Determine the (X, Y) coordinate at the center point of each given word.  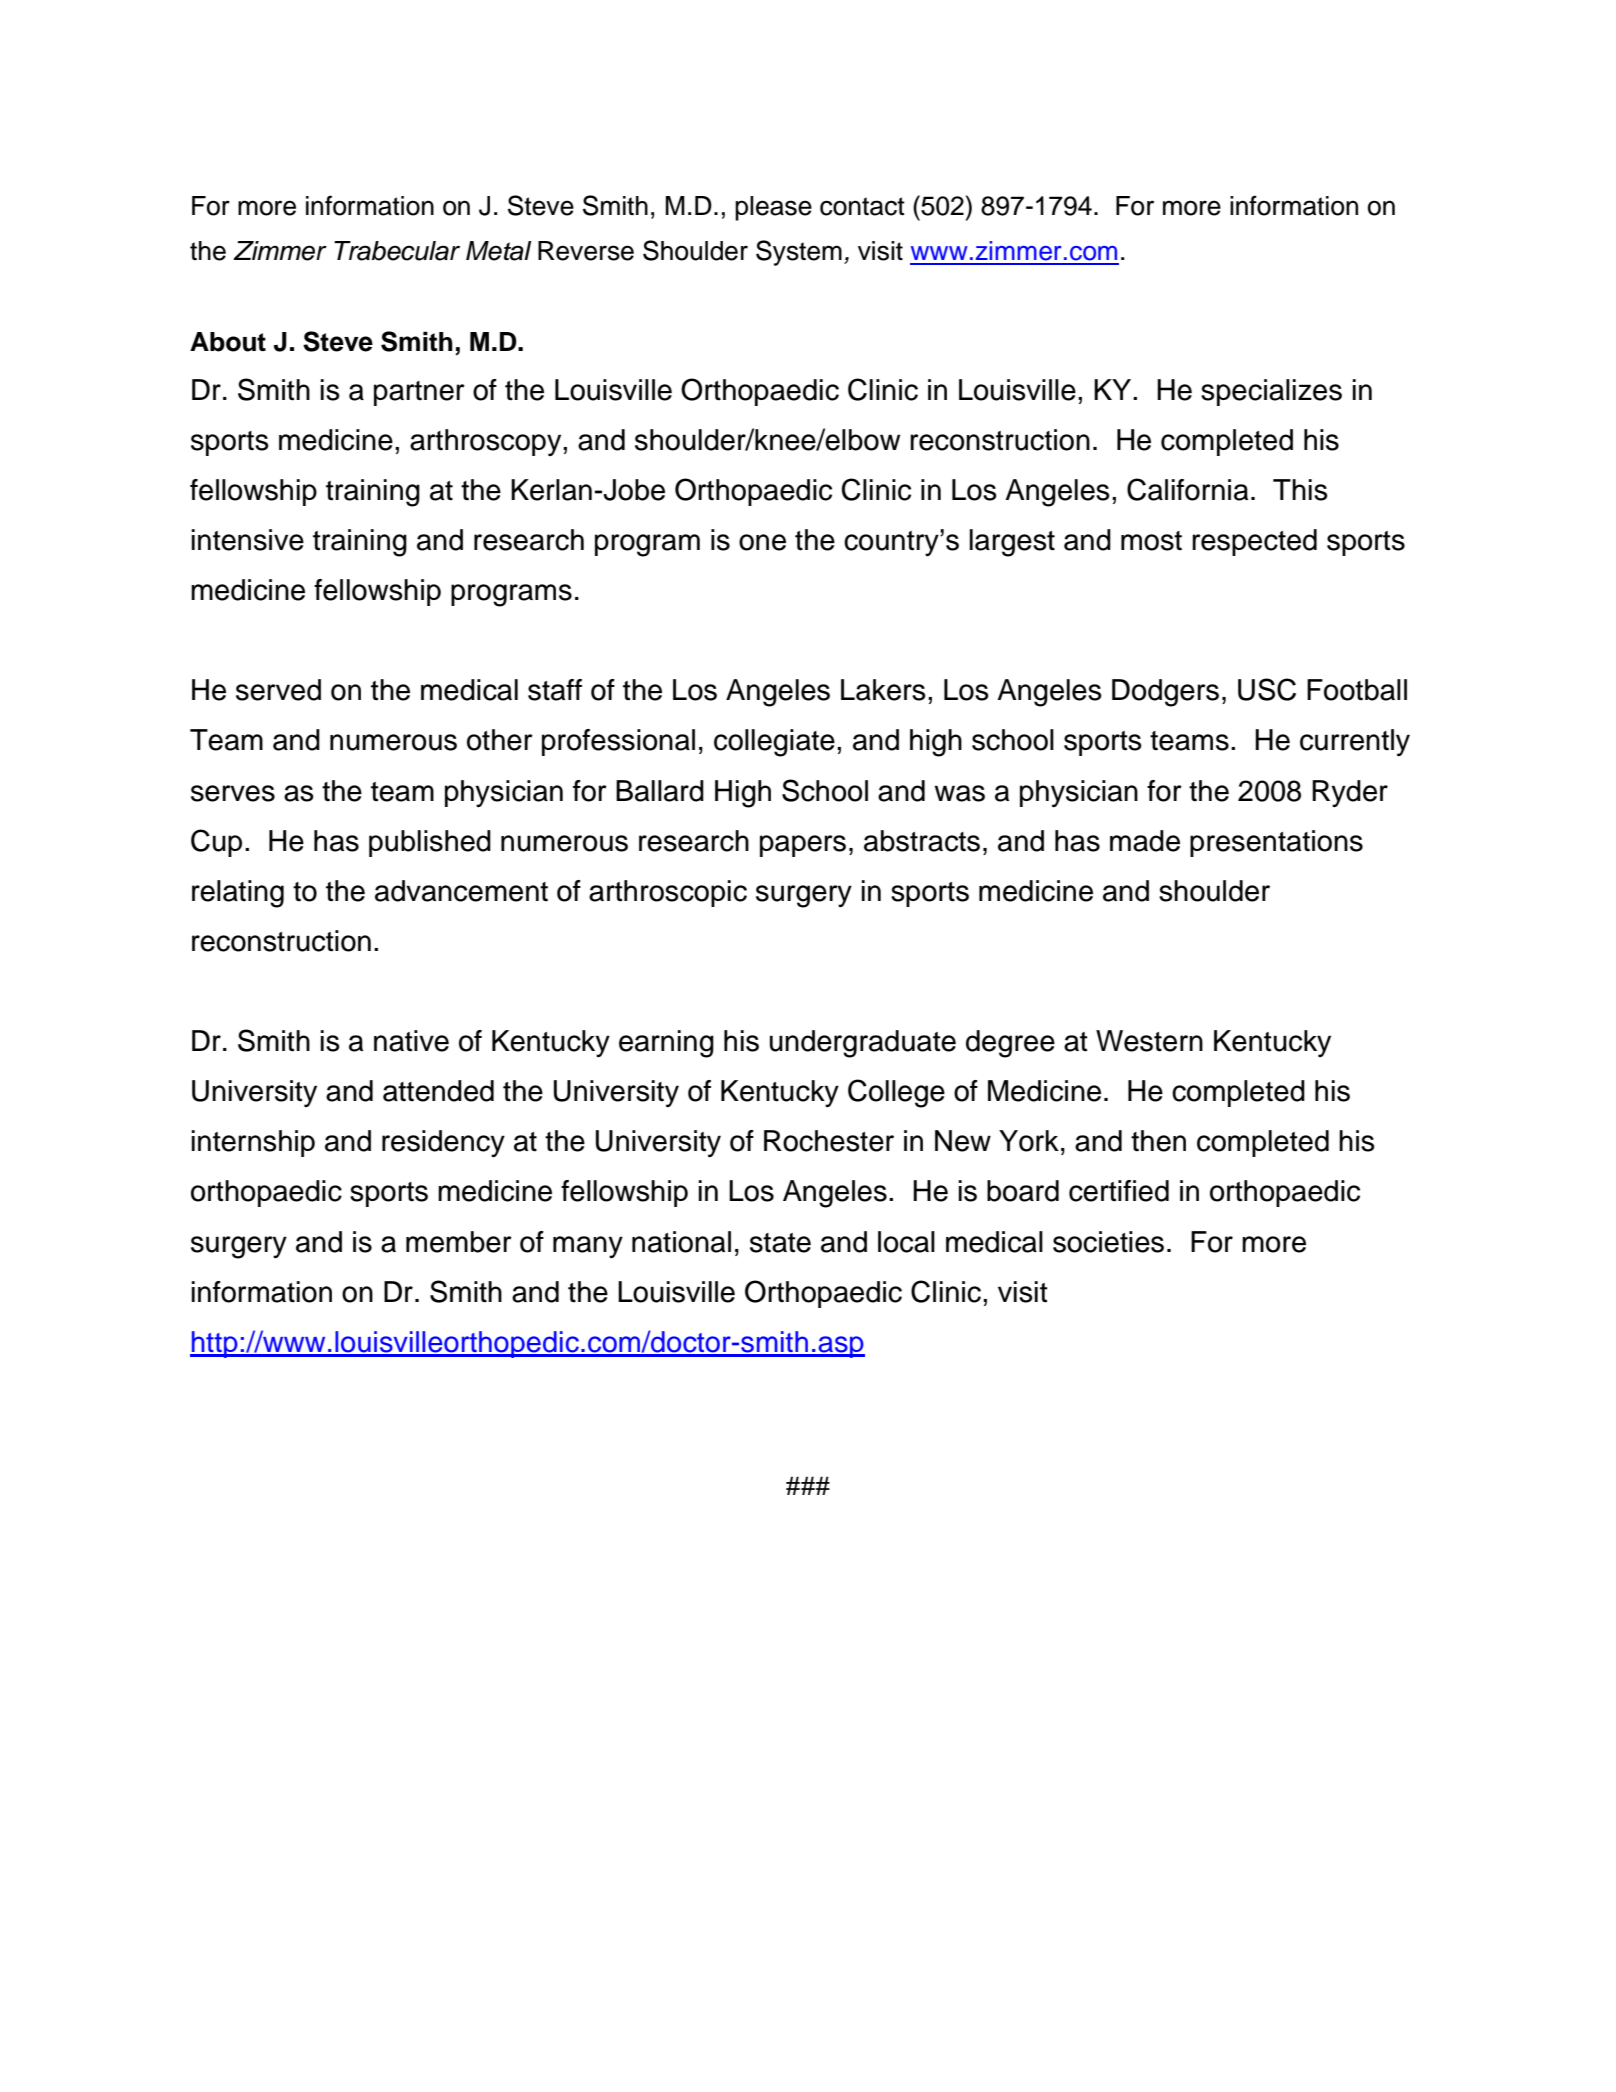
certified (1119, 1191)
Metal (498, 251)
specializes (1271, 392)
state (780, 1243)
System (799, 253)
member (459, 1242)
